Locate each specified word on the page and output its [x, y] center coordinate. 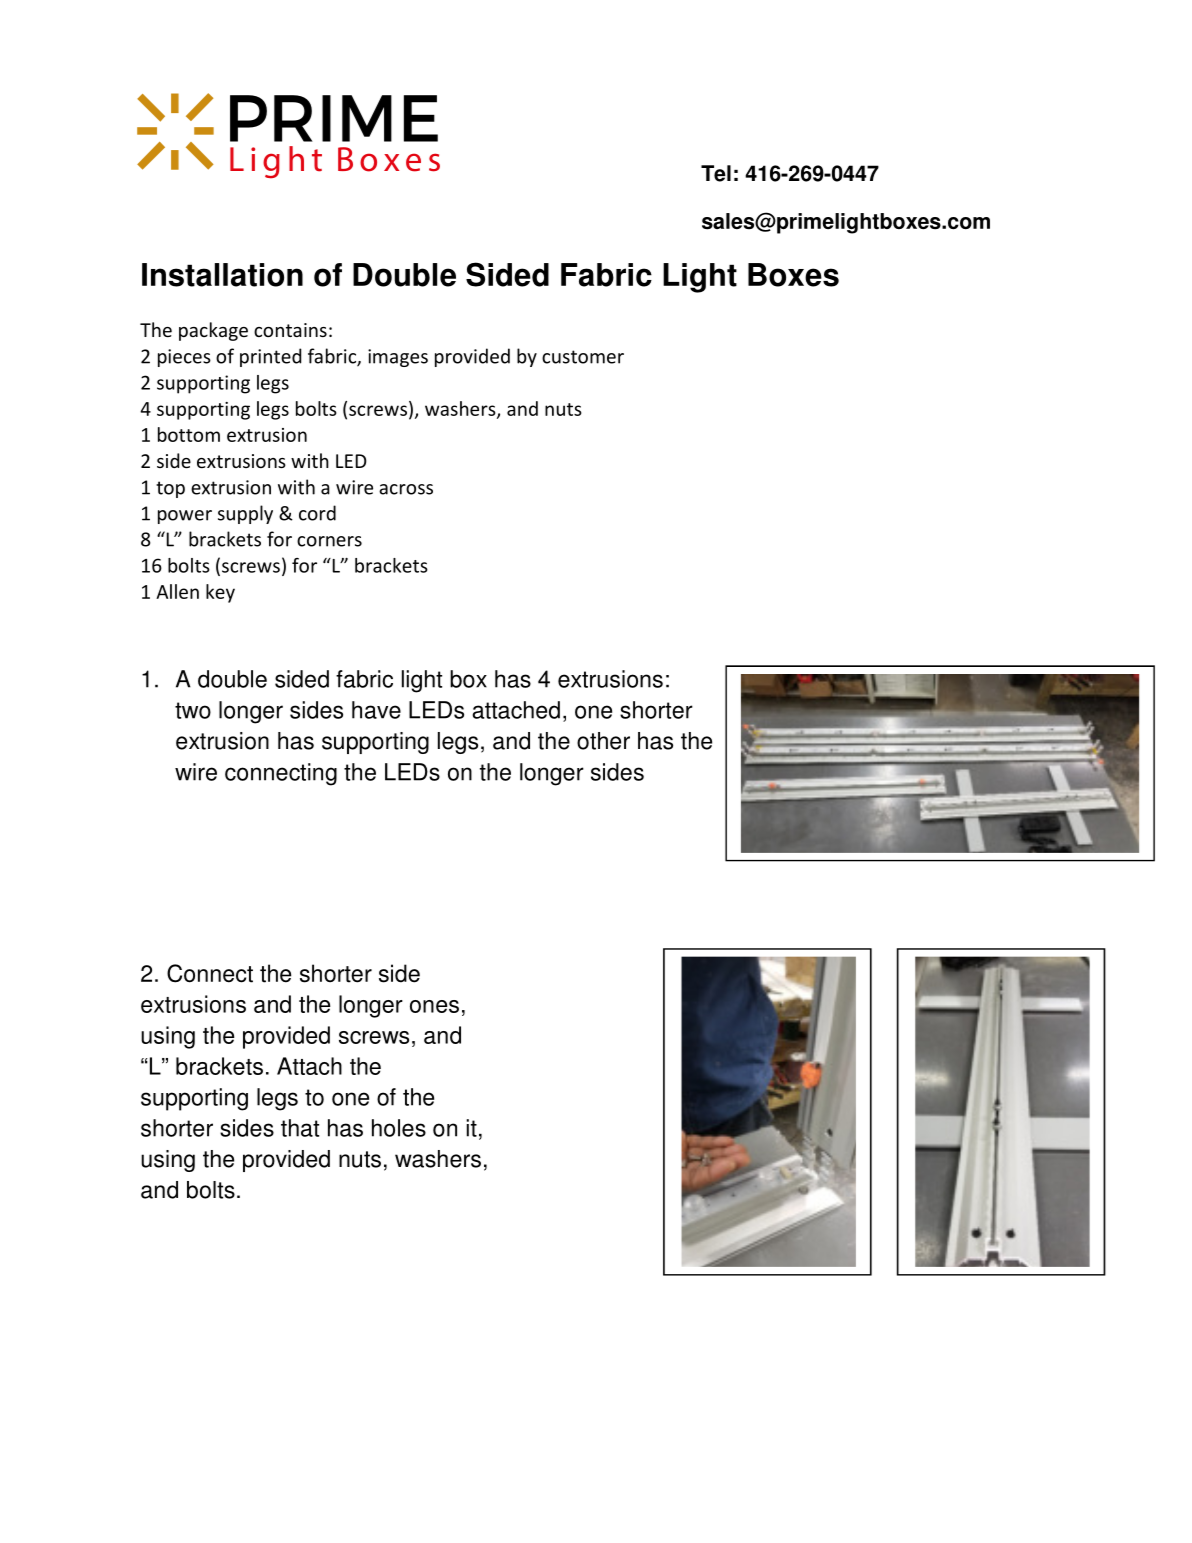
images [398, 358]
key [220, 593]
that [300, 1128]
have [376, 710]
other [603, 741]
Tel [716, 173]
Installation [222, 275]
